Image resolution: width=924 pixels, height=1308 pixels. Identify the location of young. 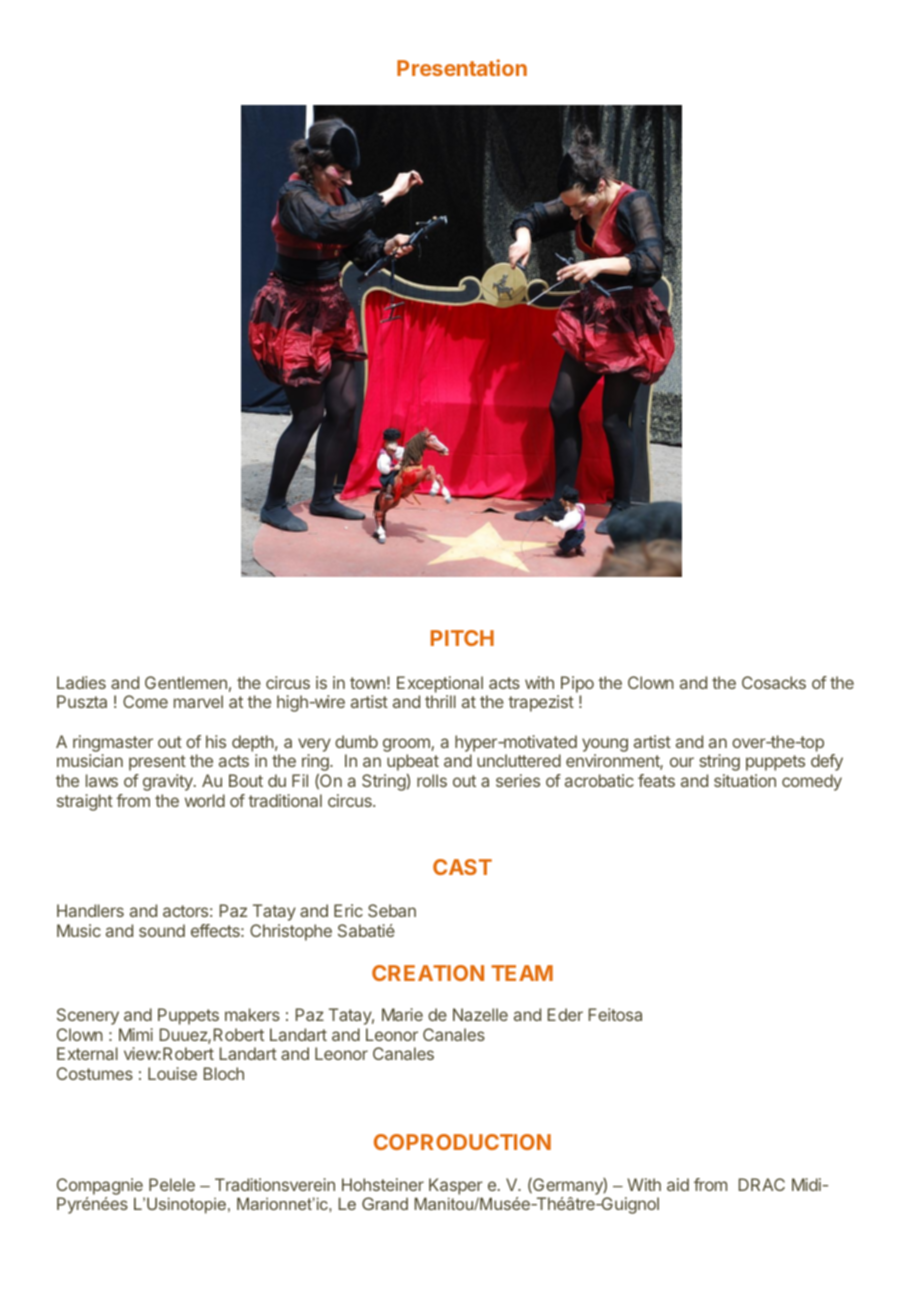
(605, 745).
